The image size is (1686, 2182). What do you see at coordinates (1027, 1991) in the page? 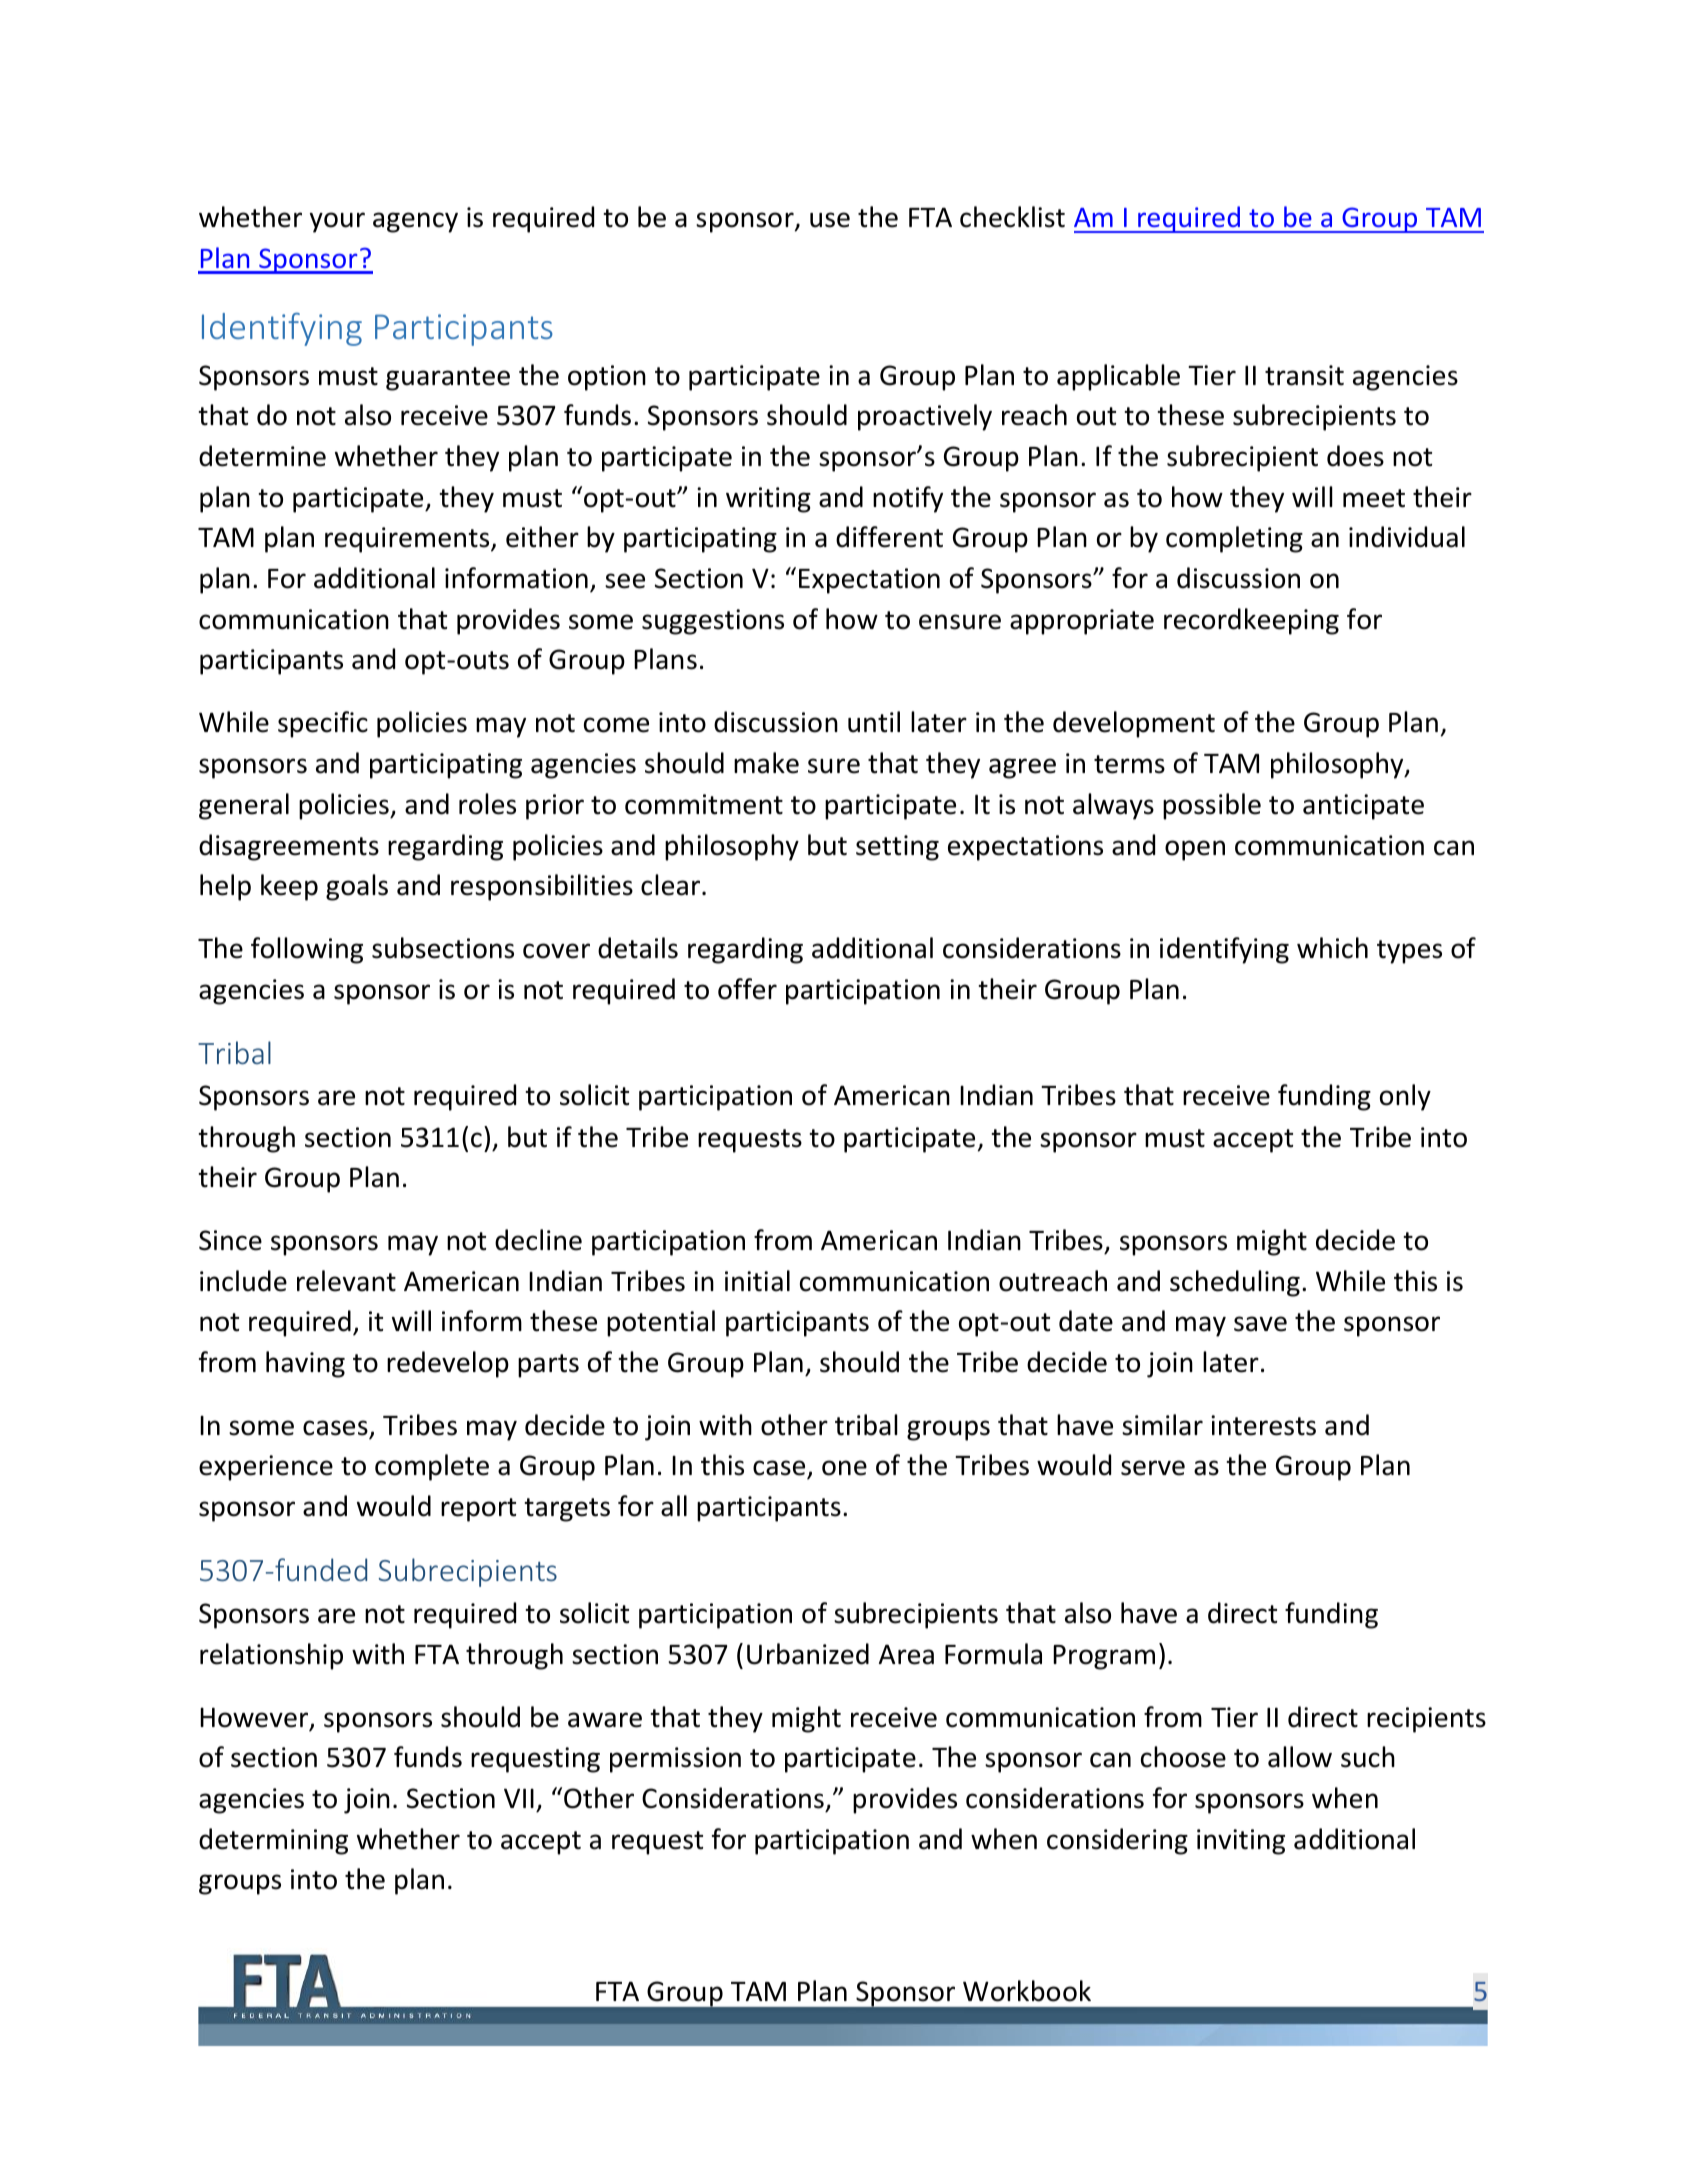
I see `Workbook` at bounding box center [1027, 1991].
